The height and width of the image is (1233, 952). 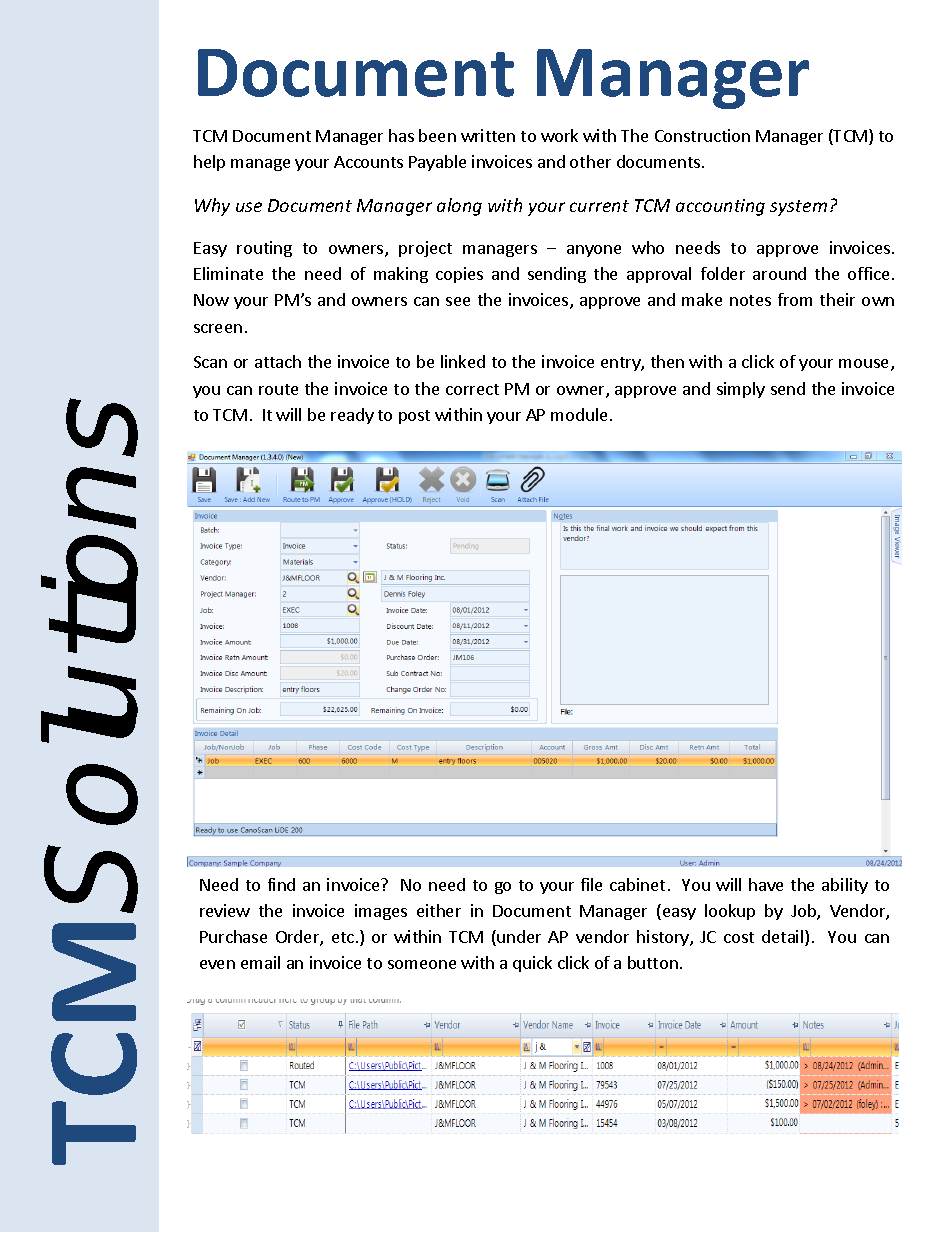 What do you see at coordinates (784, 938) in the image?
I see `detail` at bounding box center [784, 938].
